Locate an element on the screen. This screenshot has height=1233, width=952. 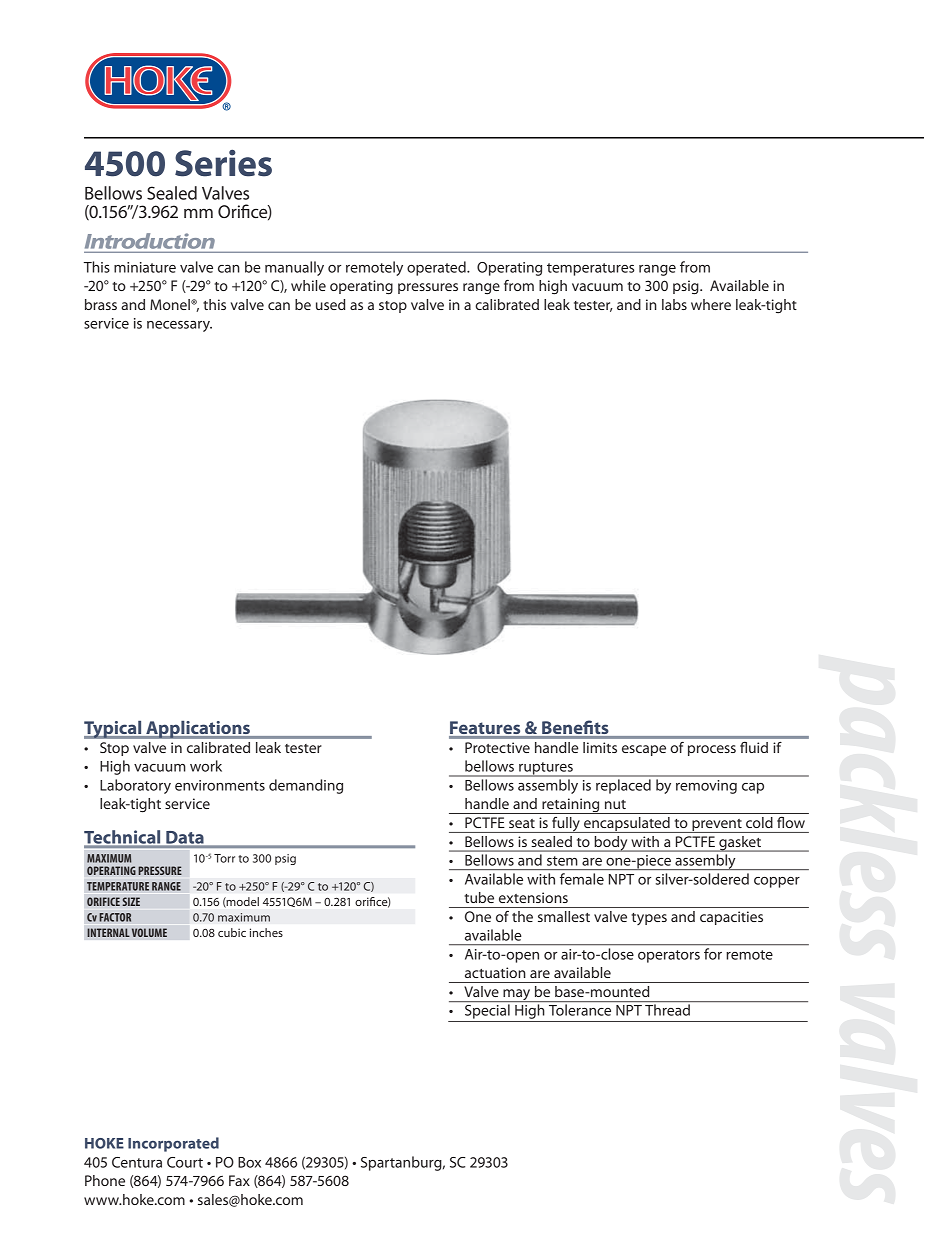
Box is located at coordinates (249, 1162).
